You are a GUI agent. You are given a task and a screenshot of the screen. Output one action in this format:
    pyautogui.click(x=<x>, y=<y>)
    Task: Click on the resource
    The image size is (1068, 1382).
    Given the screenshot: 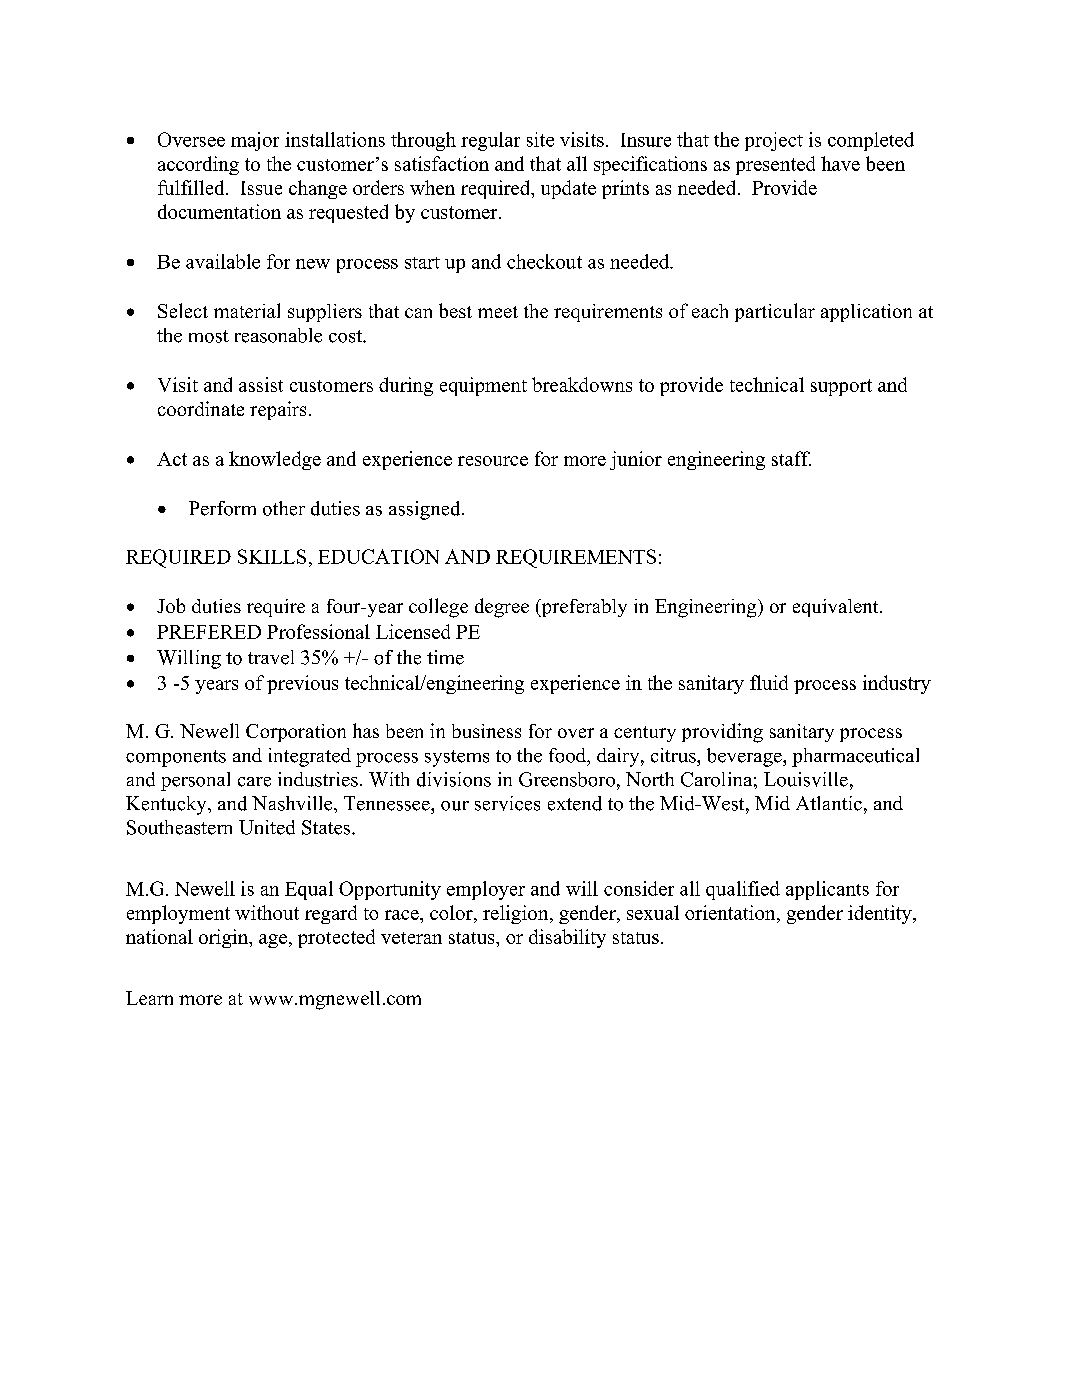 What is the action you would take?
    pyautogui.click(x=493, y=461)
